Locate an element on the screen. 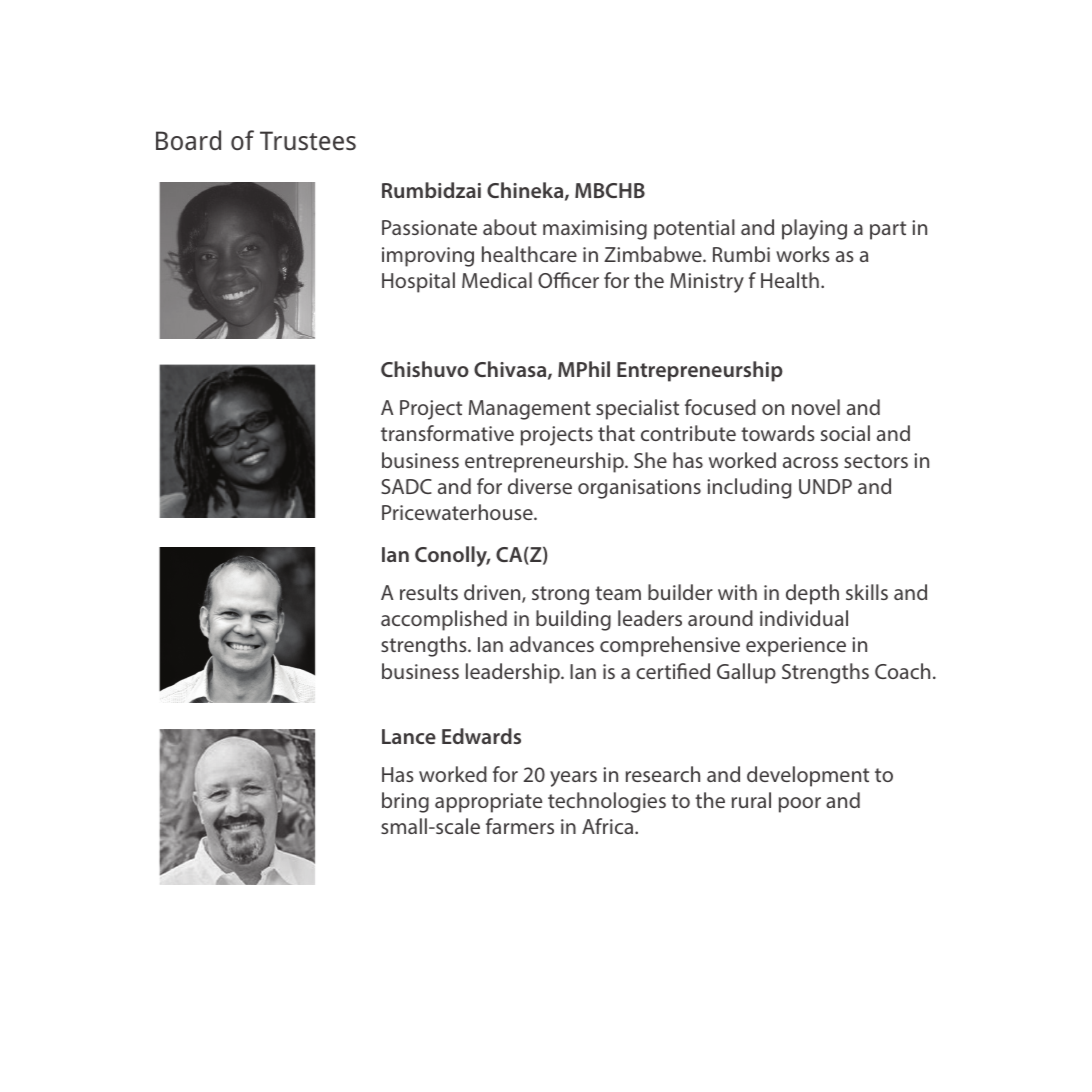 The width and height of the screenshot is (1092, 1092). about is located at coordinates (510, 227).
